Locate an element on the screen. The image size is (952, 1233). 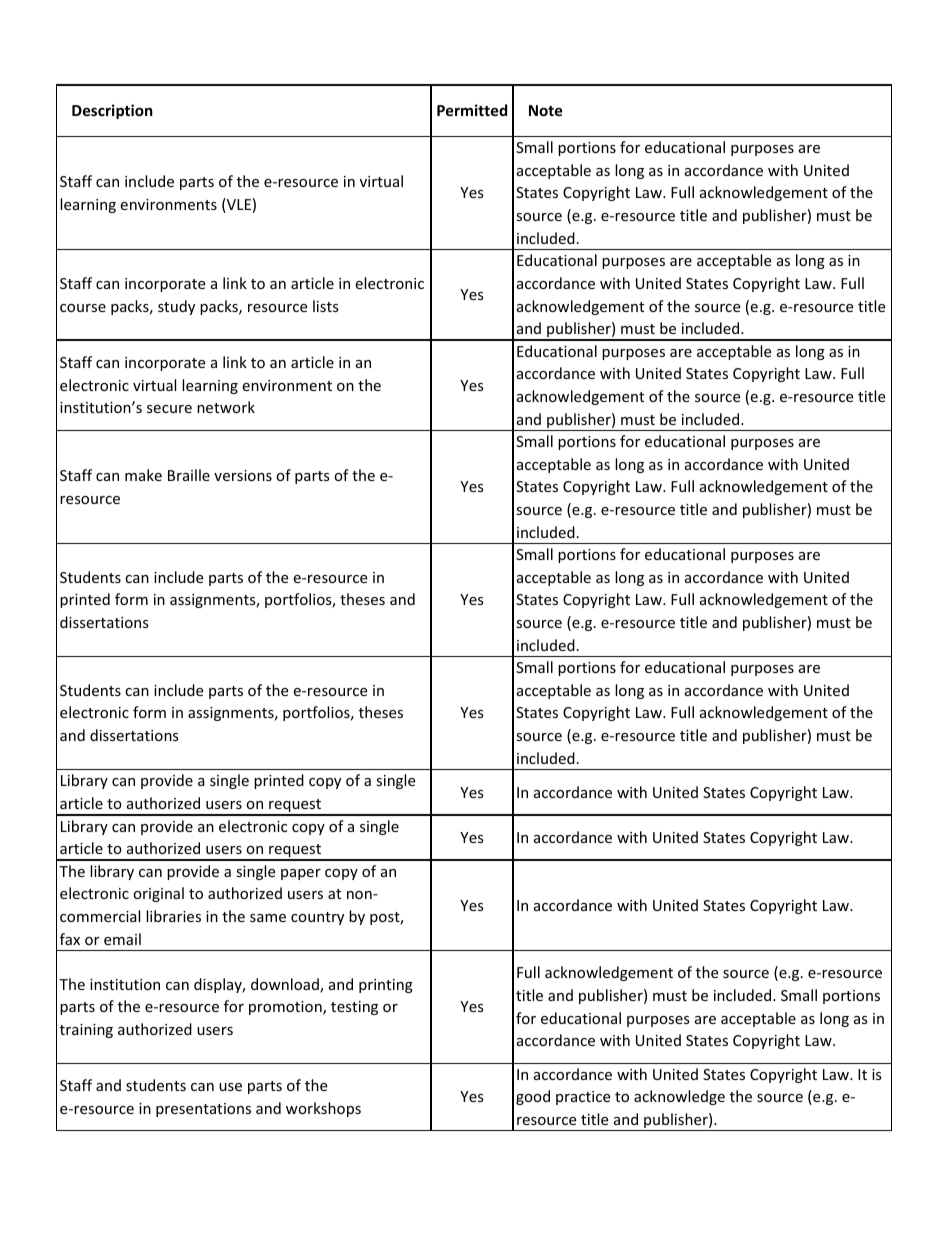
paper is located at coordinates (301, 874).
